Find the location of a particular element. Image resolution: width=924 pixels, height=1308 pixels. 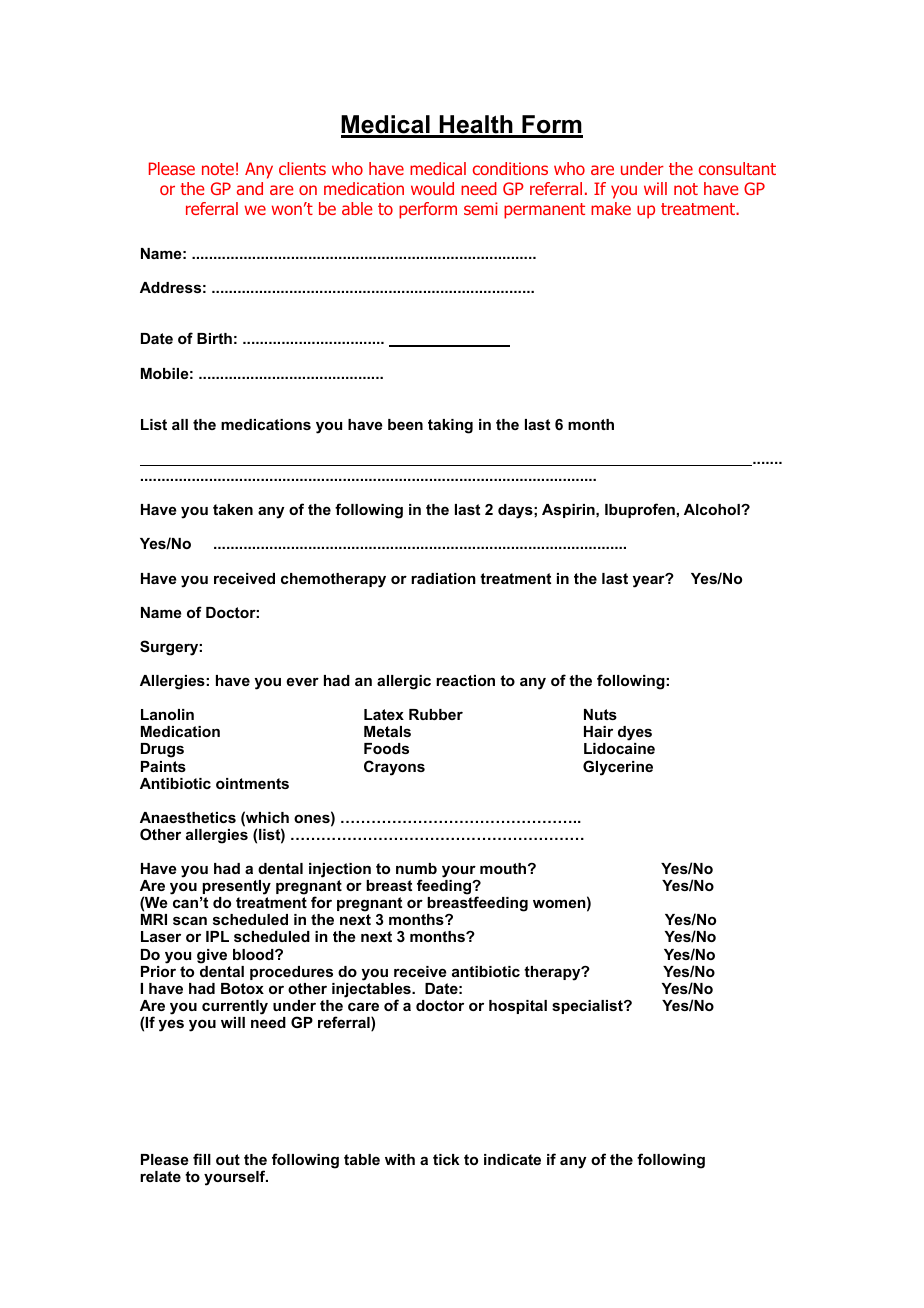

would is located at coordinates (432, 188).
